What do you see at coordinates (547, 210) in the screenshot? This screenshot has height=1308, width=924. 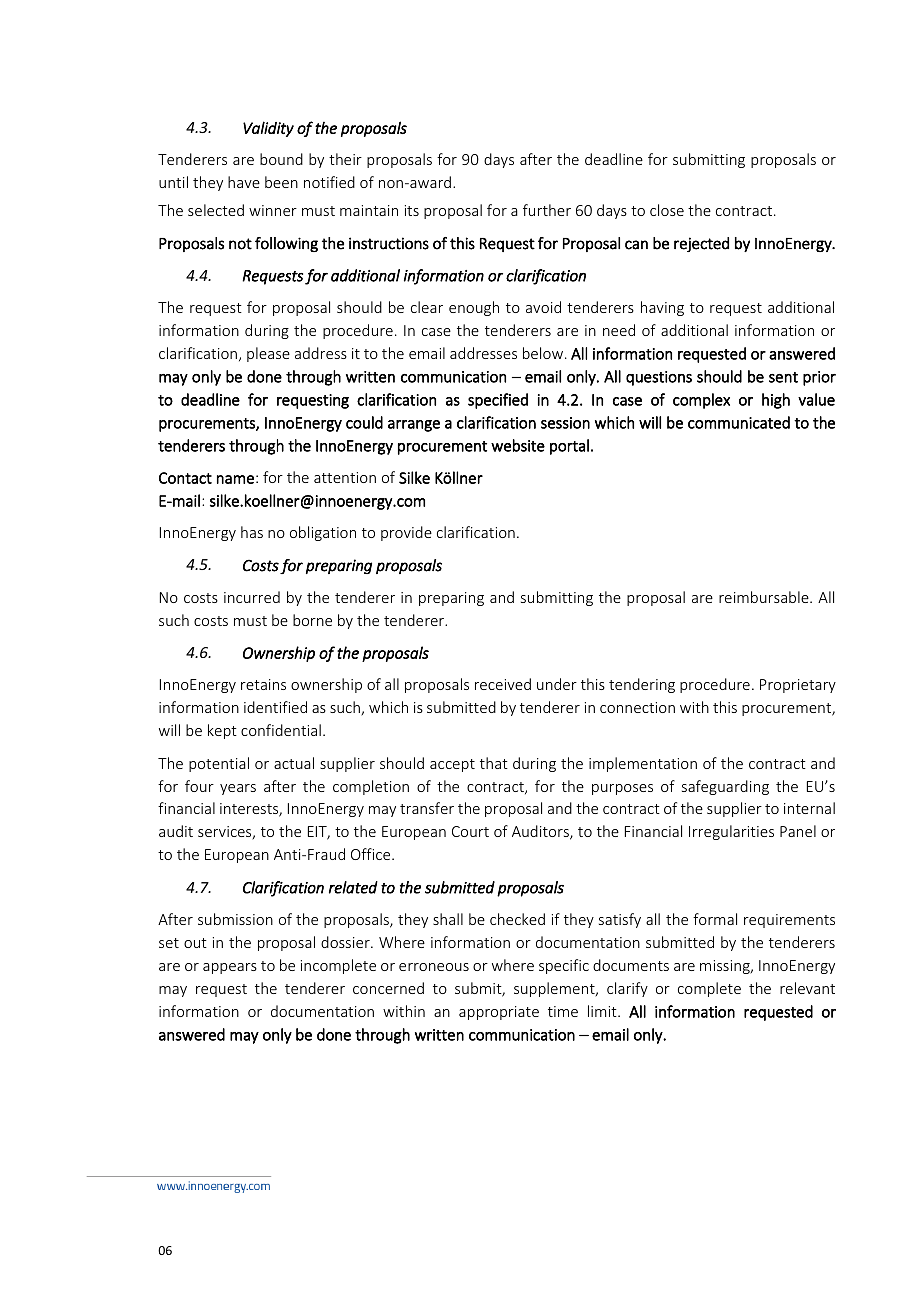 I see `further` at bounding box center [547, 210].
